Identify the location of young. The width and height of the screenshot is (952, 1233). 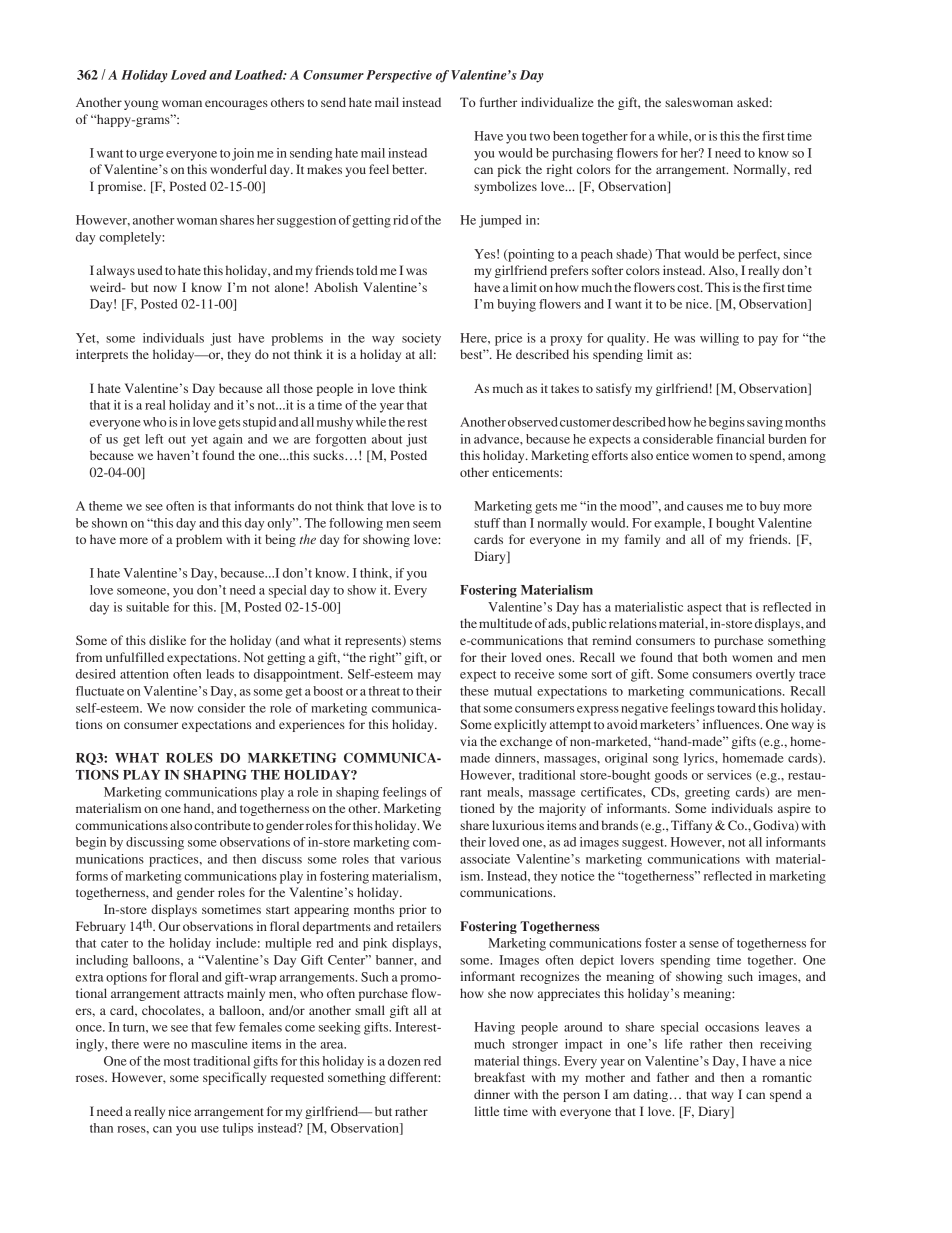
(141, 105).
